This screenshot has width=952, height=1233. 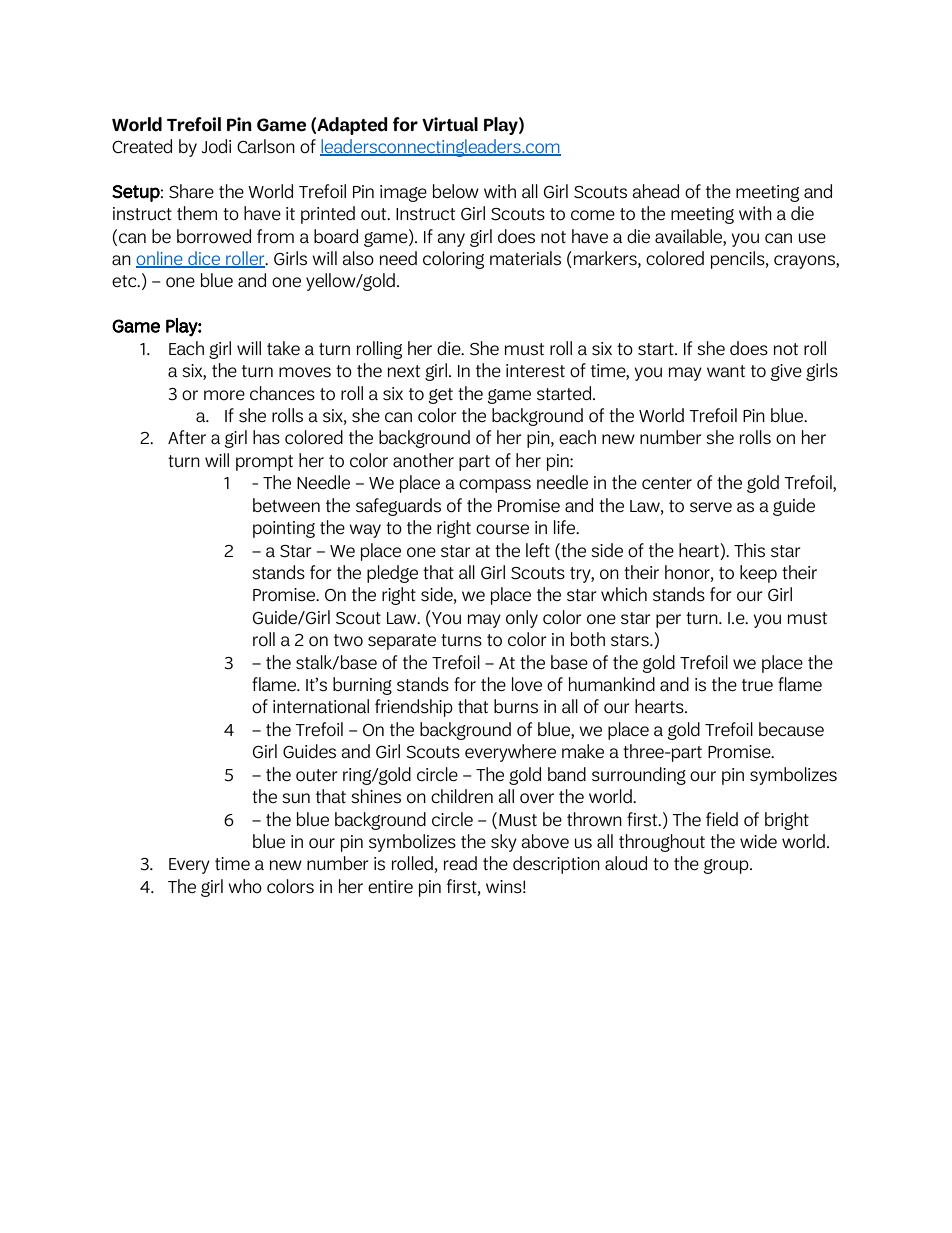 What do you see at coordinates (216, 146) in the screenshot?
I see `Jodi` at bounding box center [216, 146].
